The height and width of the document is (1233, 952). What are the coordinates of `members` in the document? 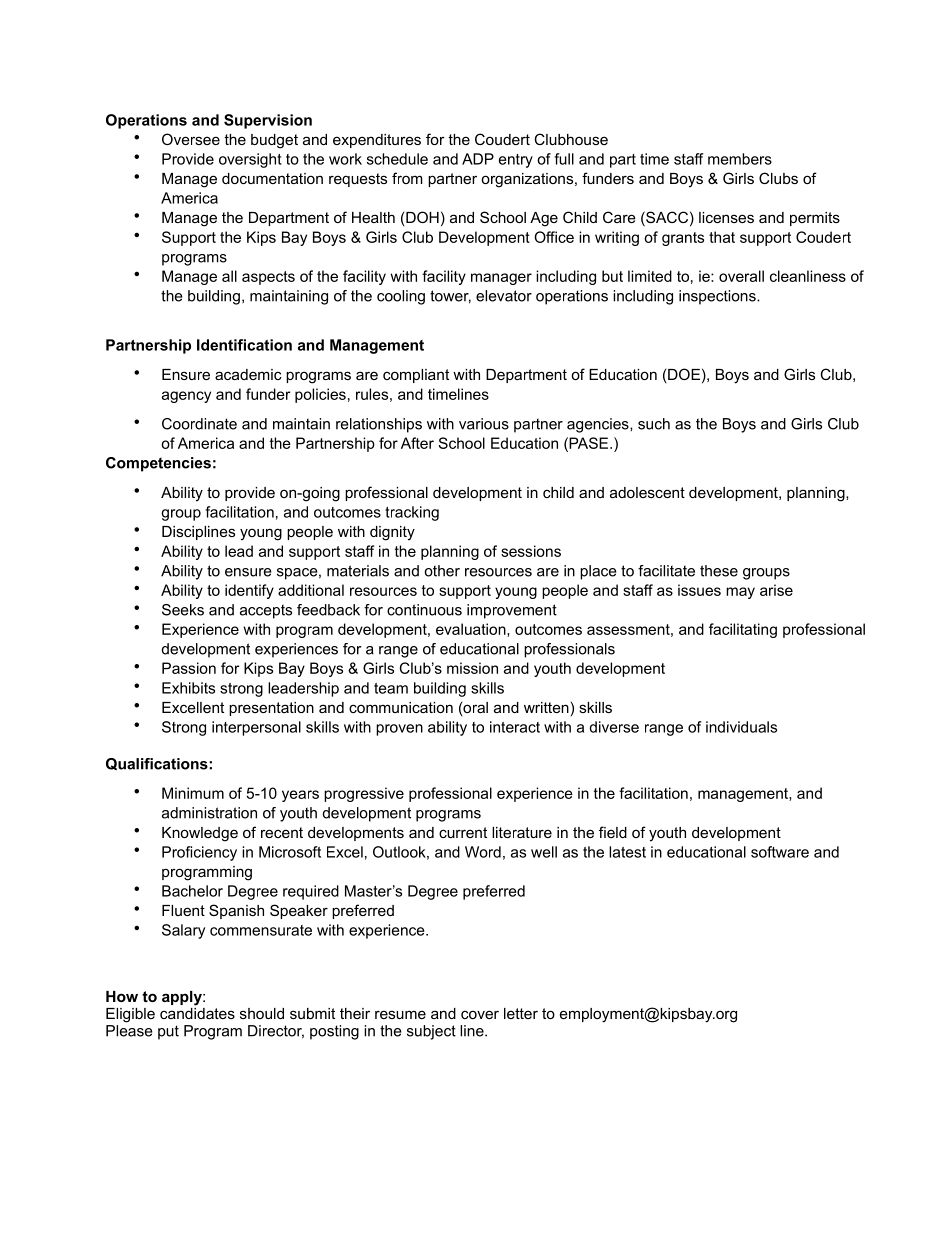 It's located at (740, 159).
